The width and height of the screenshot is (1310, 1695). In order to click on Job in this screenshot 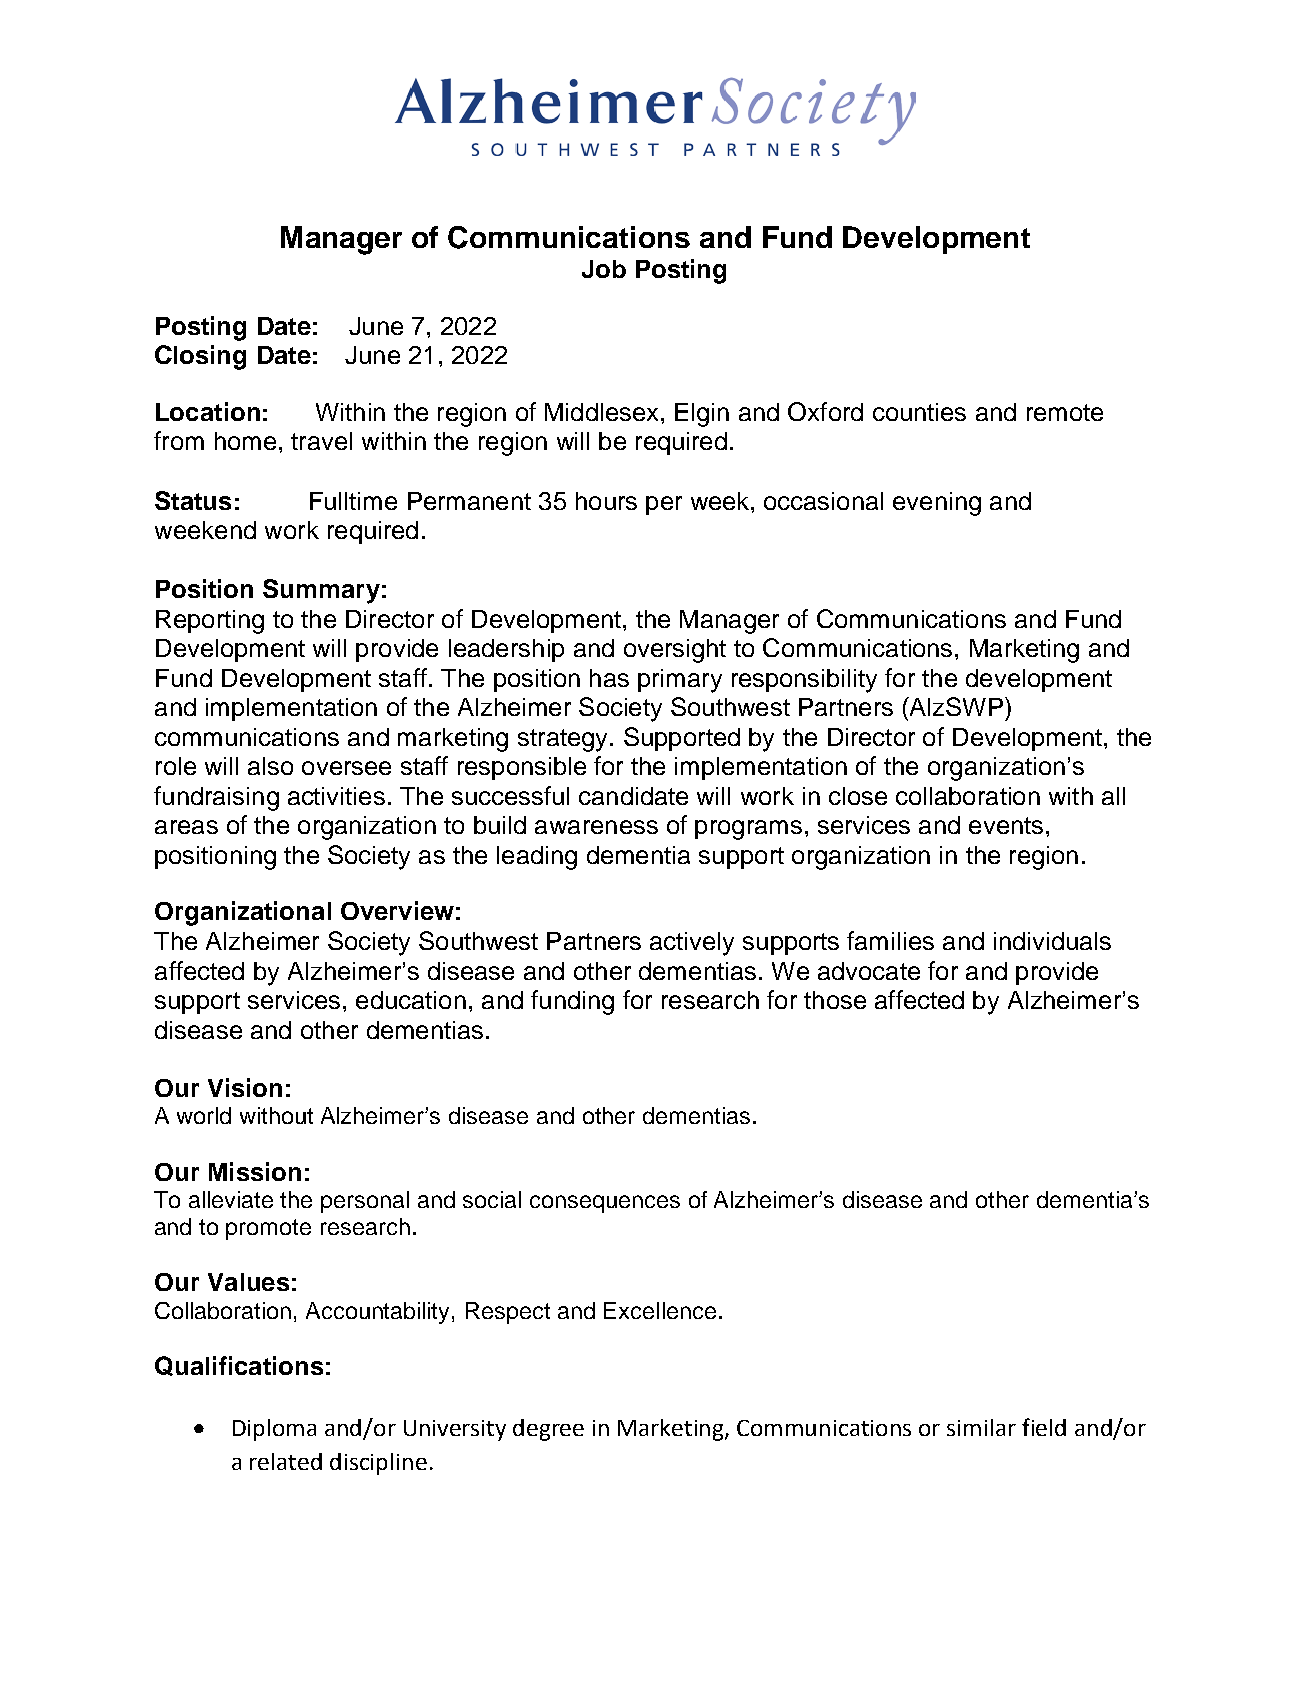, I will do `click(604, 269)`.
